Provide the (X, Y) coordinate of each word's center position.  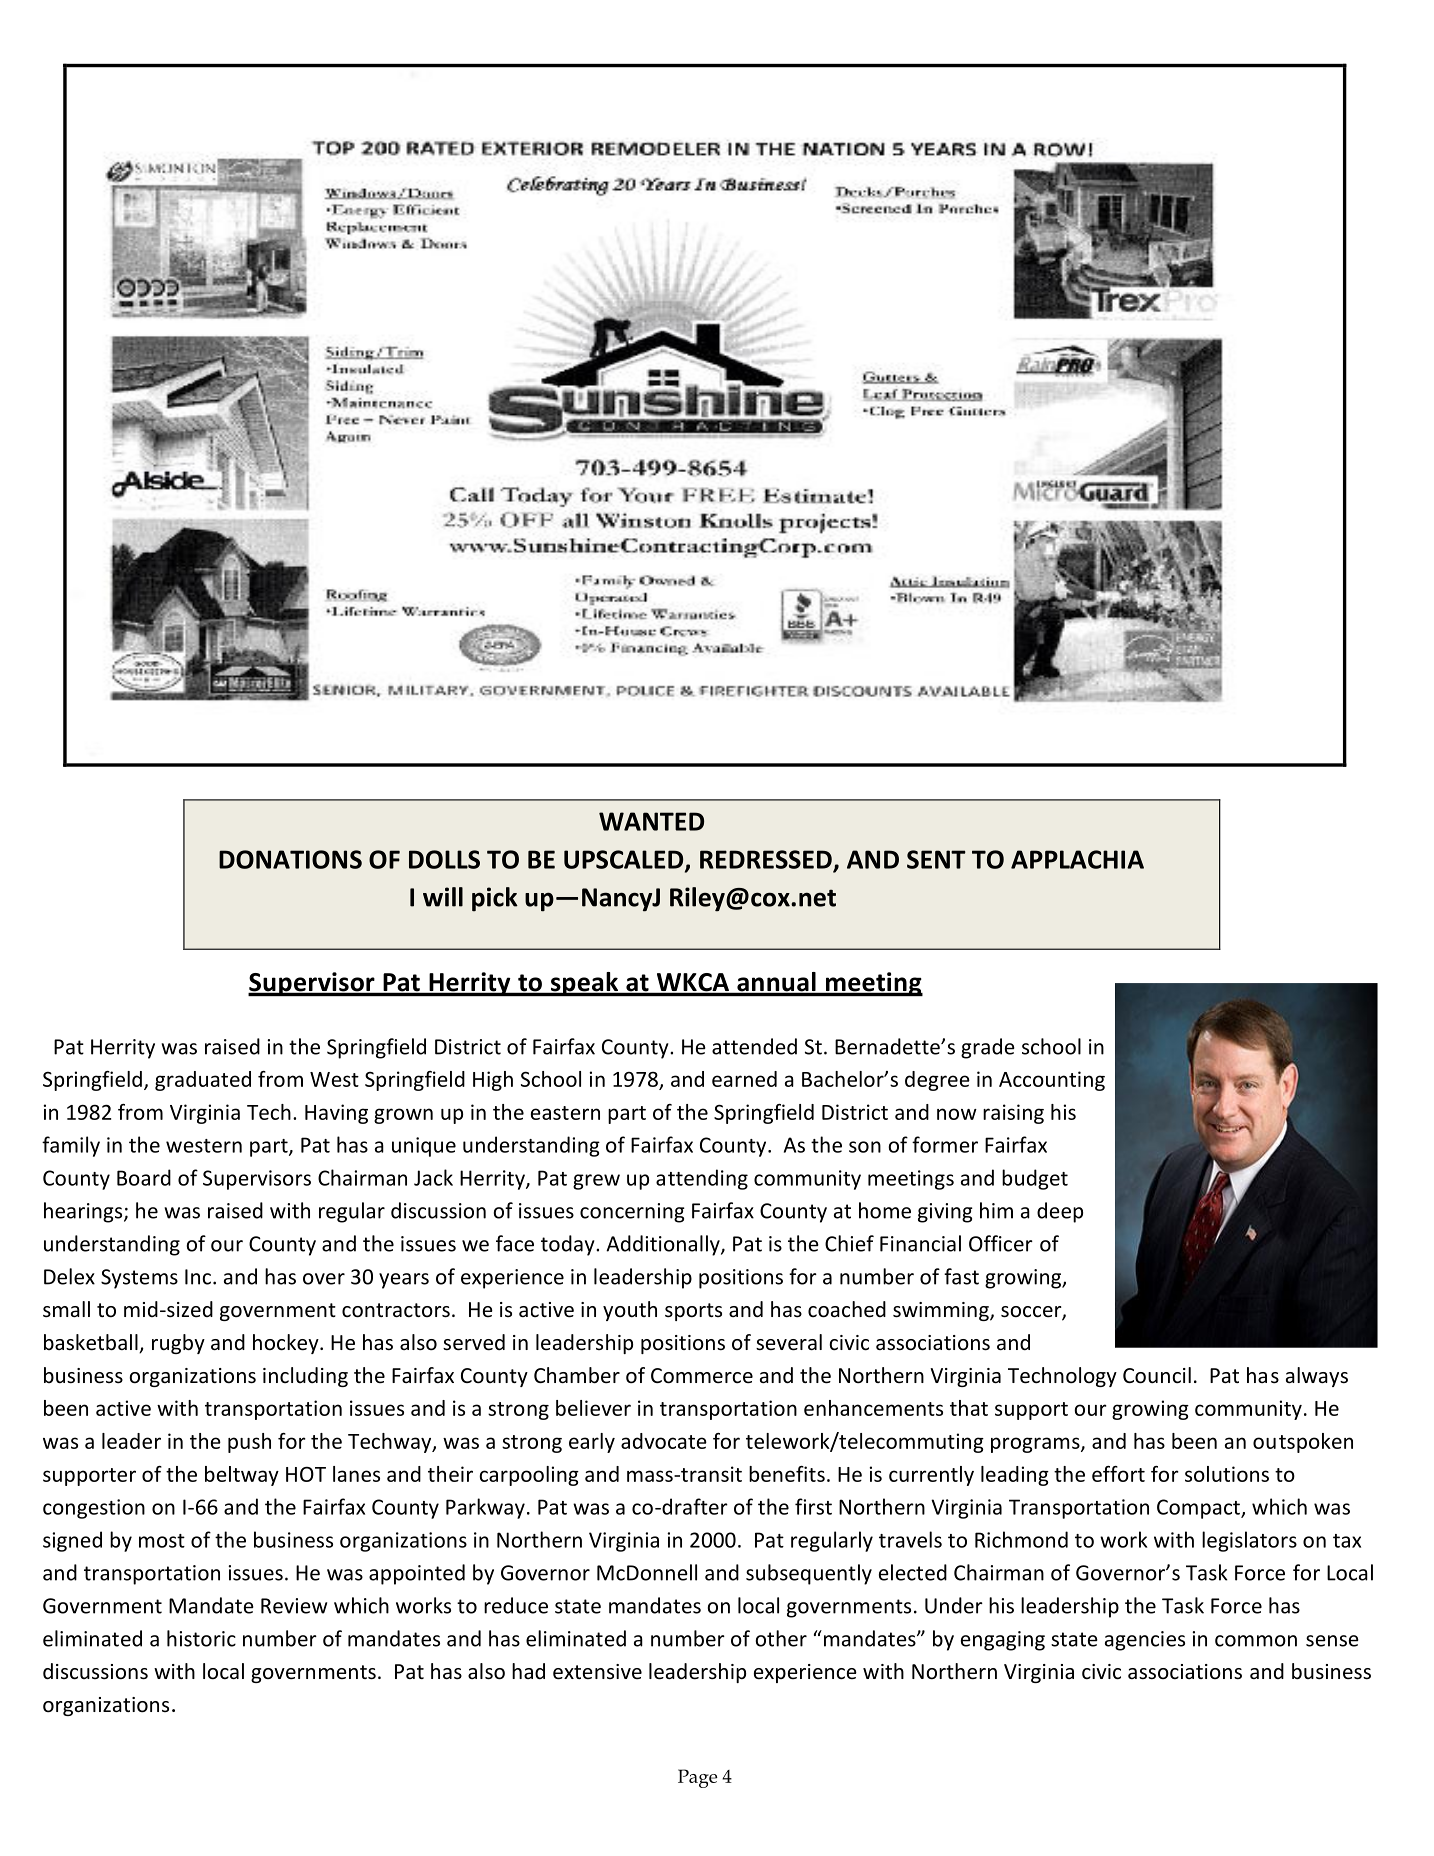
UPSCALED (625, 860)
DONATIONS (290, 859)
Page (698, 1778)
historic (201, 1638)
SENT (936, 859)
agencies (1145, 1641)
